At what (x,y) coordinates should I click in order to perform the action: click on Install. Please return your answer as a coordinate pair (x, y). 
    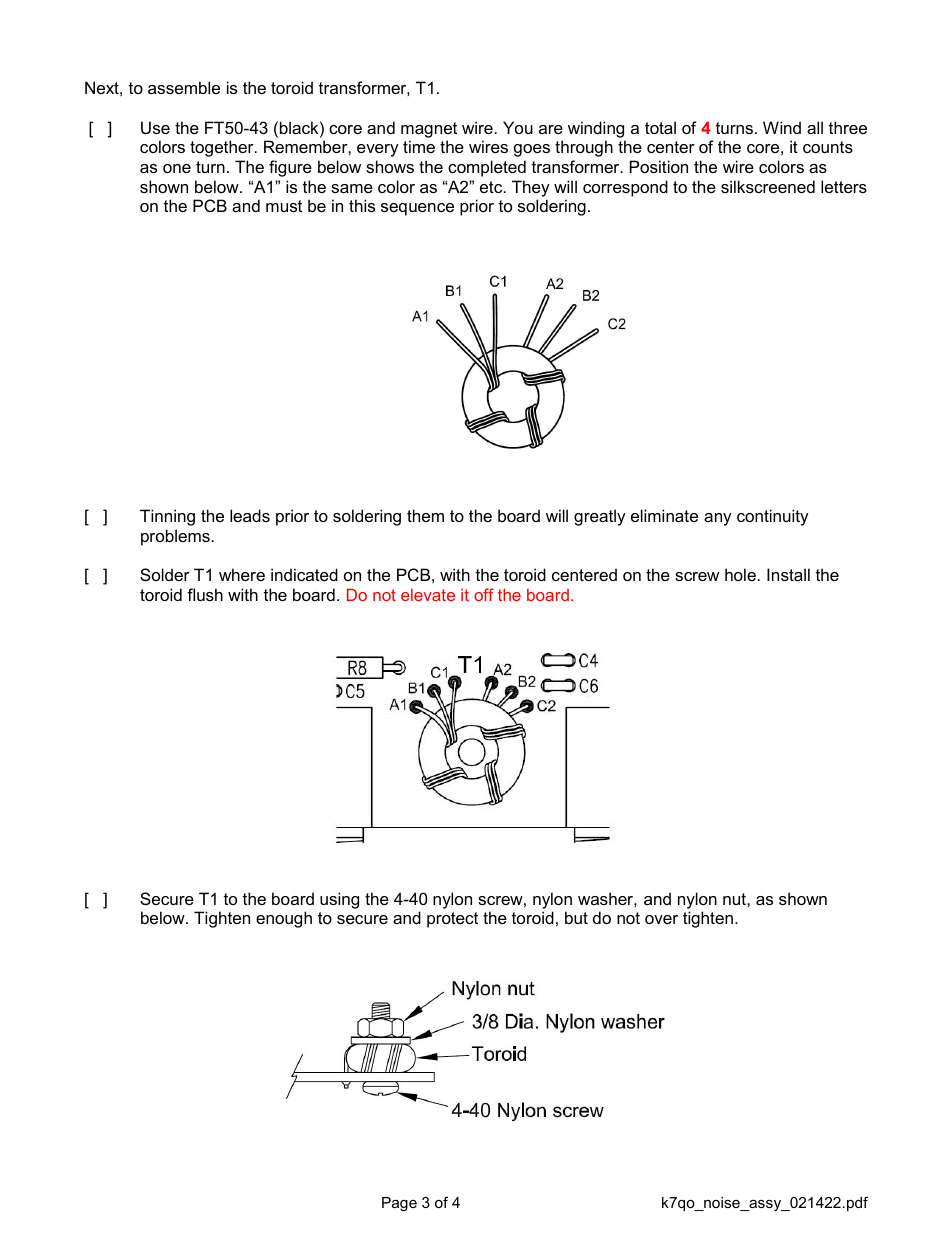
    Looking at the image, I should click on (788, 574).
